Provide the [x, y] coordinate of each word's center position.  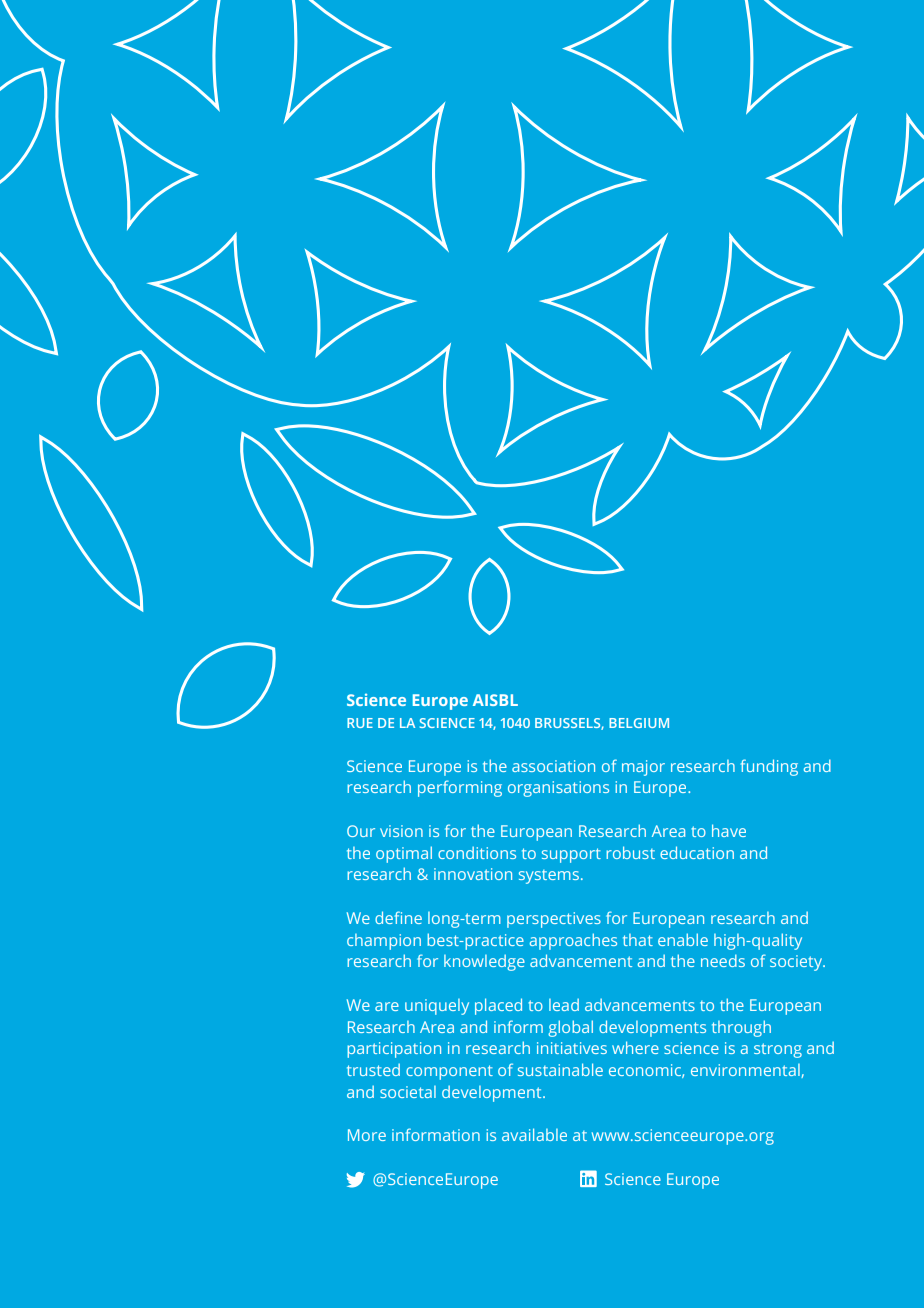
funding [769, 767]
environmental [746, 1071]
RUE [360, 723]
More [367, 1135]
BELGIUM [639, 723]
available [534, 1134]
